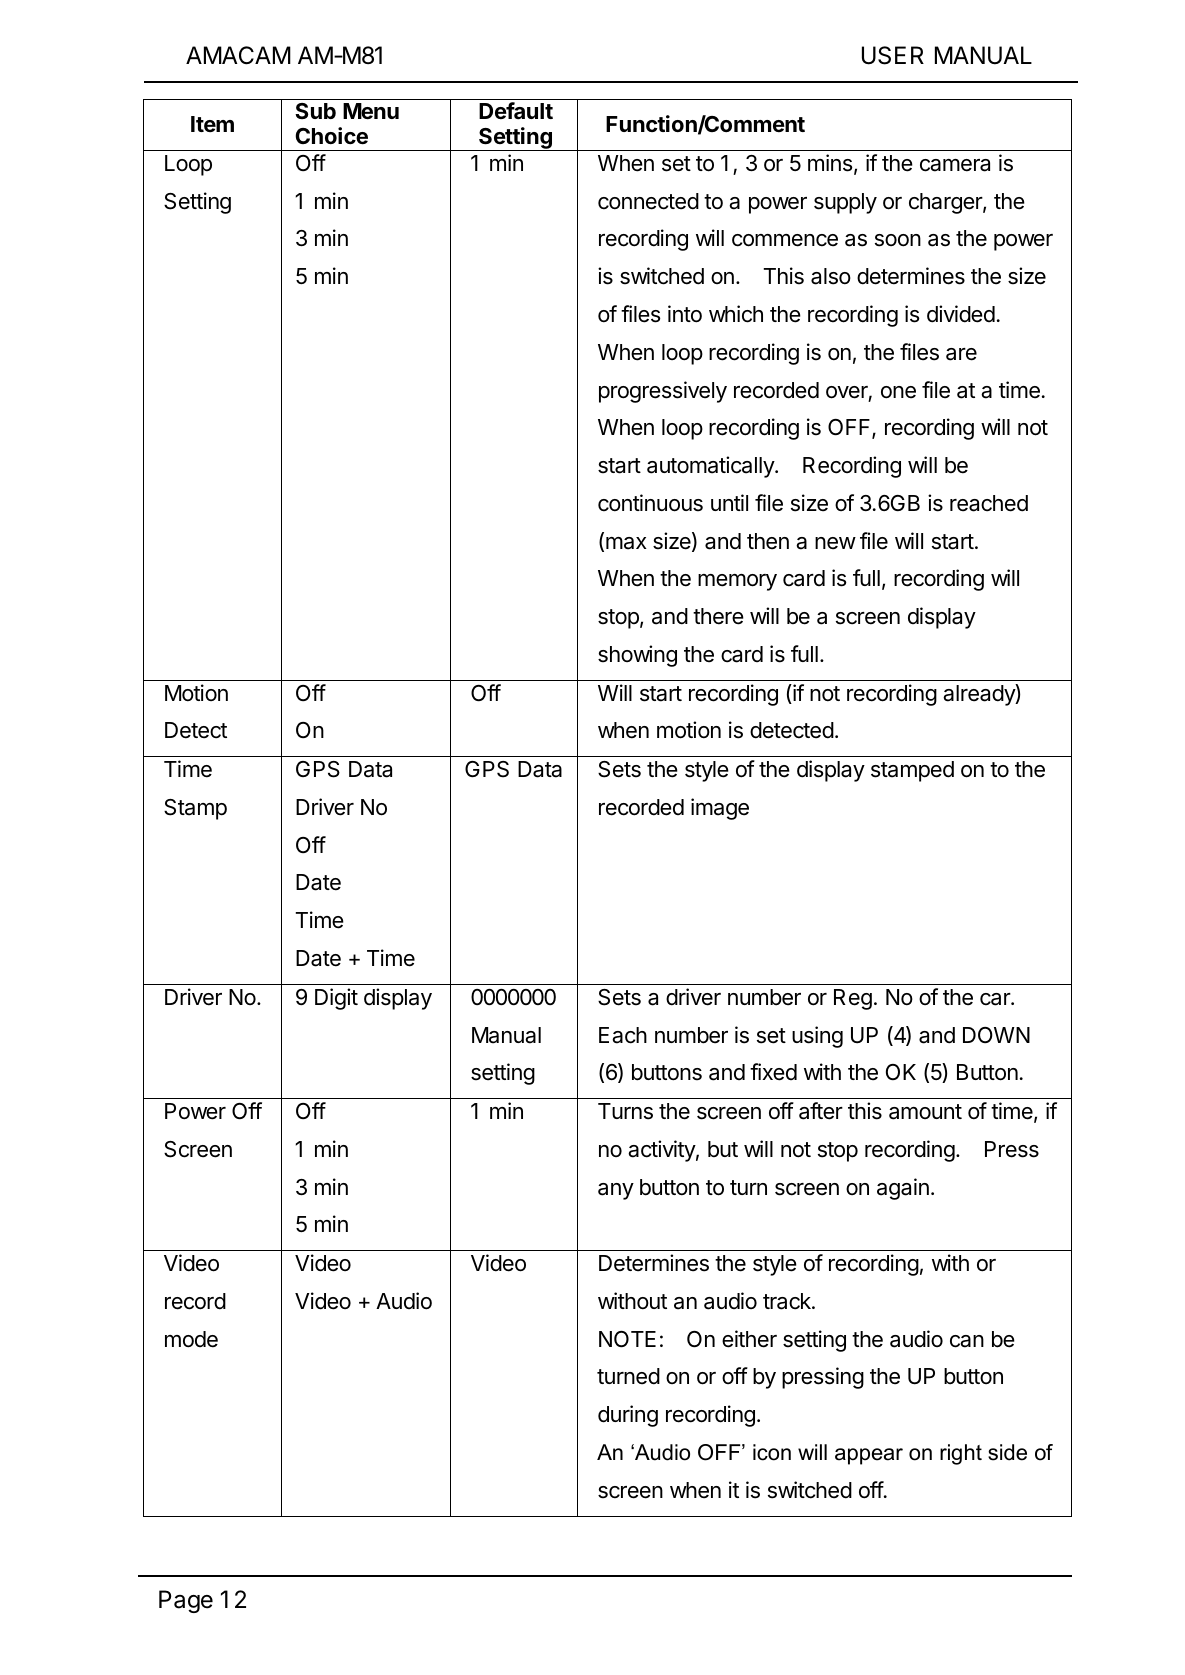 The image size is (1185, 1675). What do you see at coordinates (336, 999) in the image?
I see `Digit` at bounding box center [336, 999].
